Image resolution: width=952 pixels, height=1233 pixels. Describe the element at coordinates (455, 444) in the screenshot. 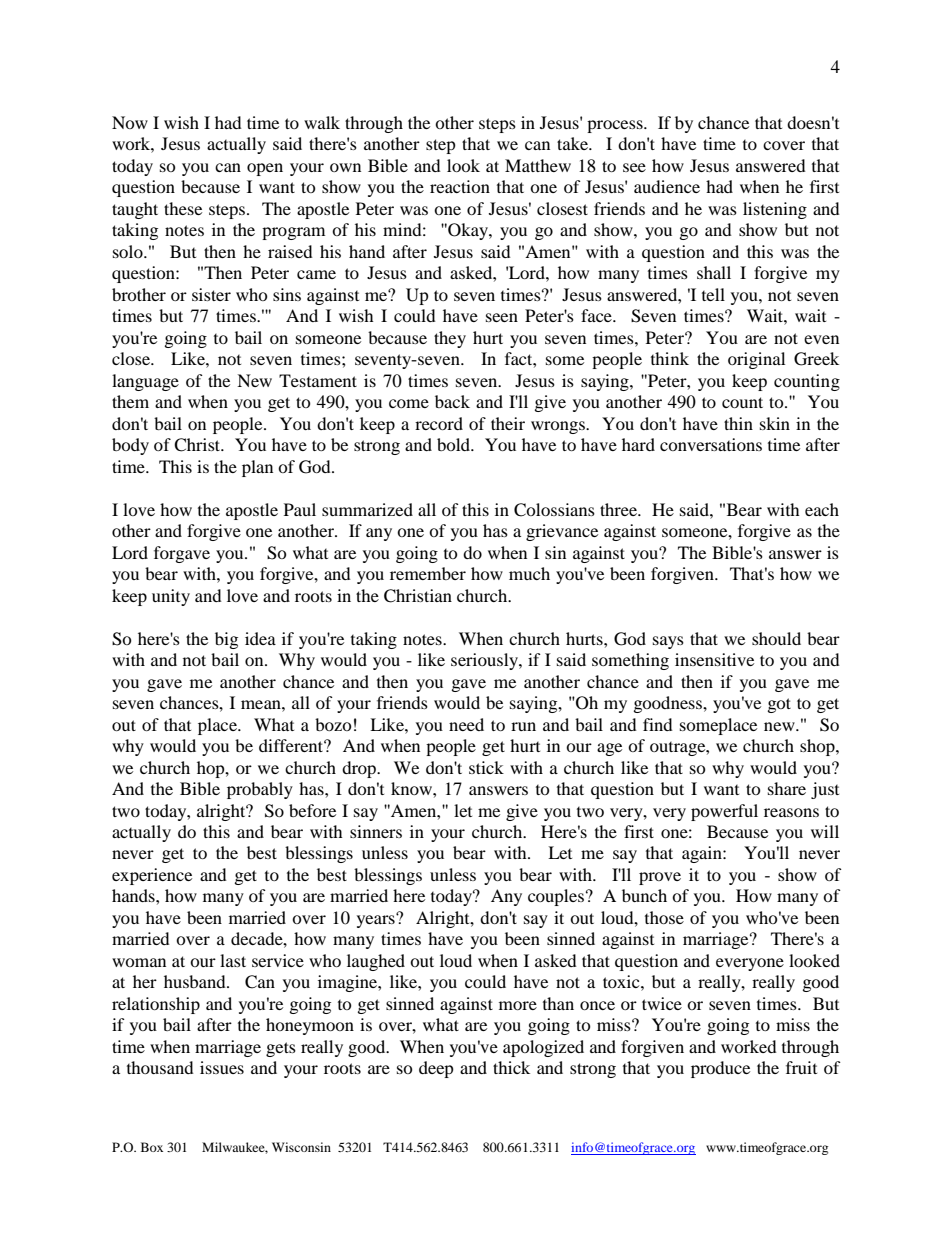

I see `bold` at that location.
